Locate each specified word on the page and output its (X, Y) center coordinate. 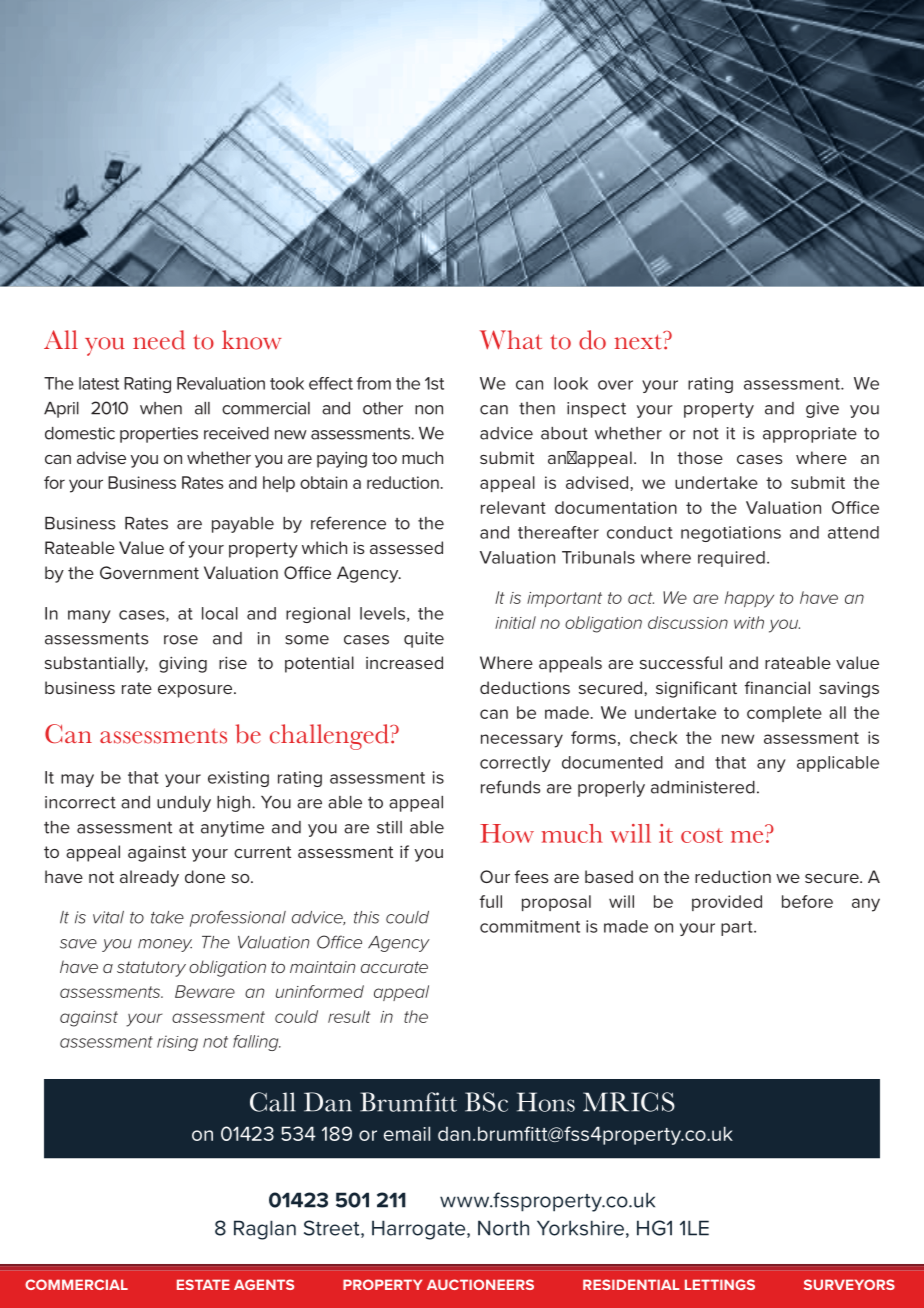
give (822, 410)
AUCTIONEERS (480, 1284)
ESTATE (203, 1284)
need (159, 340)
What (511, 340)
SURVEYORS (849, 1284)
